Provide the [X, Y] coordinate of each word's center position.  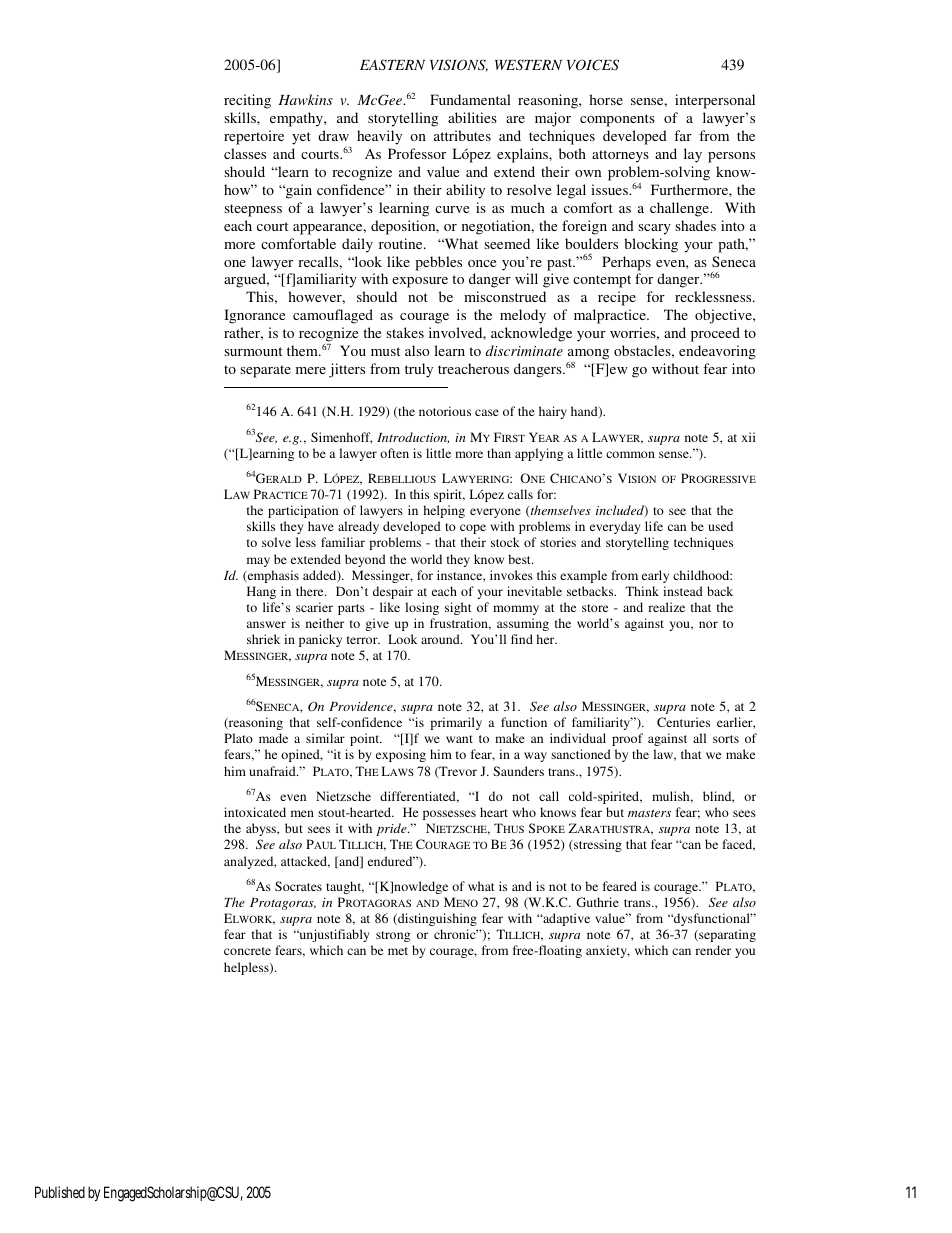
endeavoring [717, 352]
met [398, 951]
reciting [247, 101]
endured [391, 861]
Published [60, 1192]
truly [419, 370]
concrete [247, 951]
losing [422, 608]
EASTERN [392, 65]
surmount [253, 351]
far [683, 135]
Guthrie [597, 902]
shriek [263, 639]
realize [666, 607]
